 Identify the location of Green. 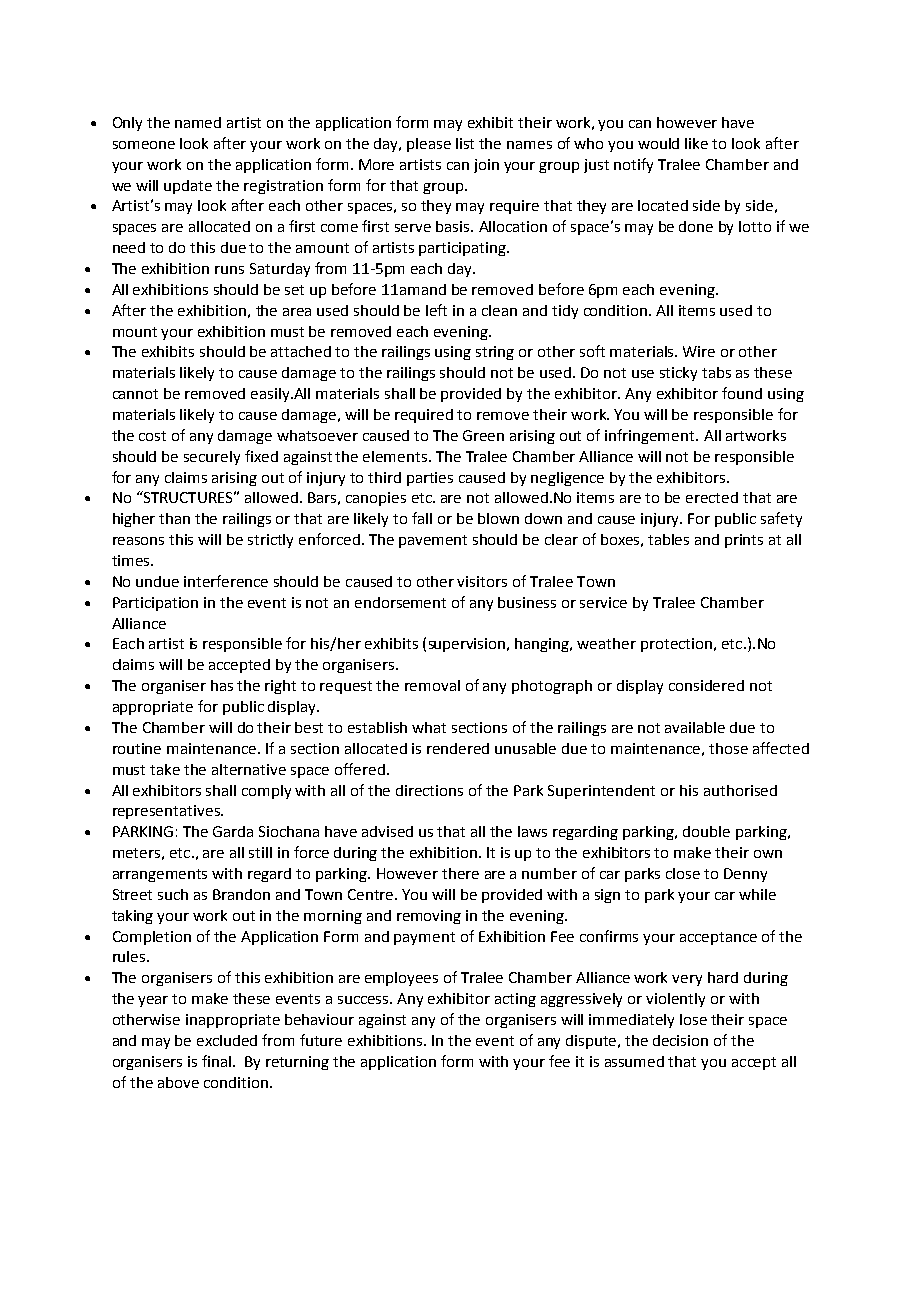
(483, 435).
